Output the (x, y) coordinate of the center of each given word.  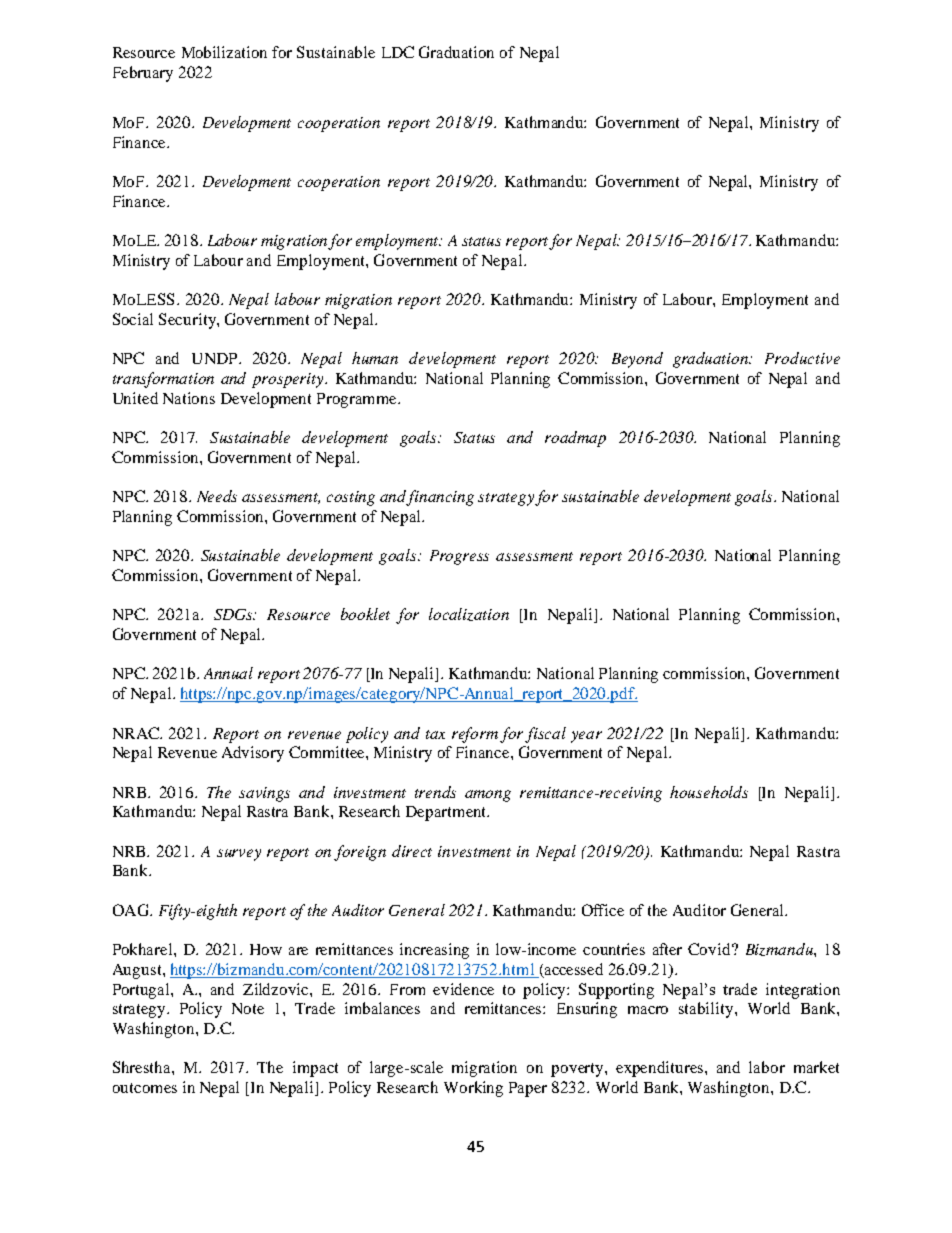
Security (188, 321)
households (709, 792)
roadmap (575, 439)
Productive (802, 358)
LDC (398, 52)
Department (447, 813)
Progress (459, 557)
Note (248, 1008)
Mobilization (224, 52)
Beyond (637, 360)
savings (264, 794)
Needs (217, 496)
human (375, 358)
